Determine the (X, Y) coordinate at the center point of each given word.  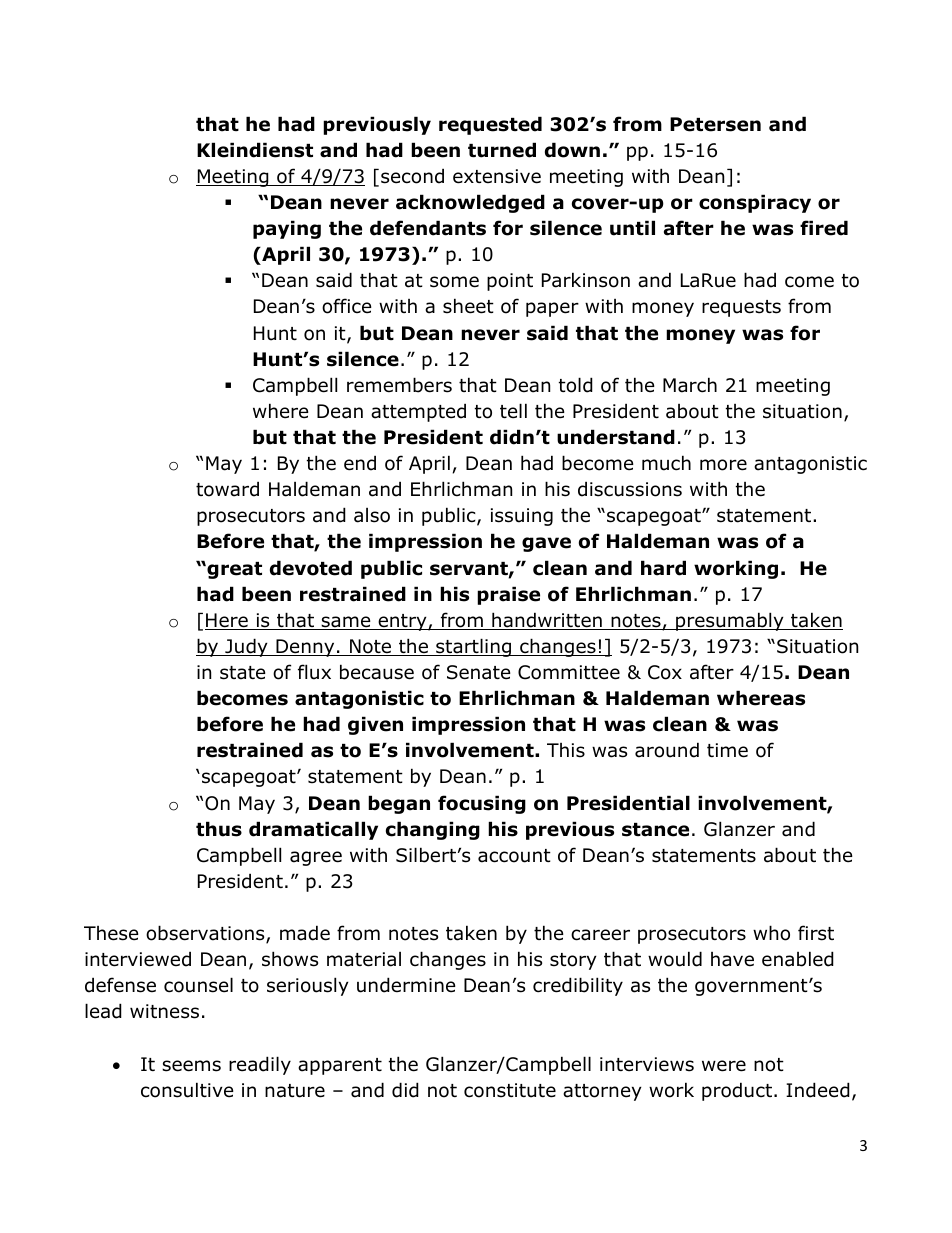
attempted (418, 412)
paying (287, 229)
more (723, 465)
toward (227, 489)
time (727, 750)
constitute (510, 1090)
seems (191, 1066)
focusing (482, 804)
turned (502, 150)
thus (219, 829)
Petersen (715, 124)
